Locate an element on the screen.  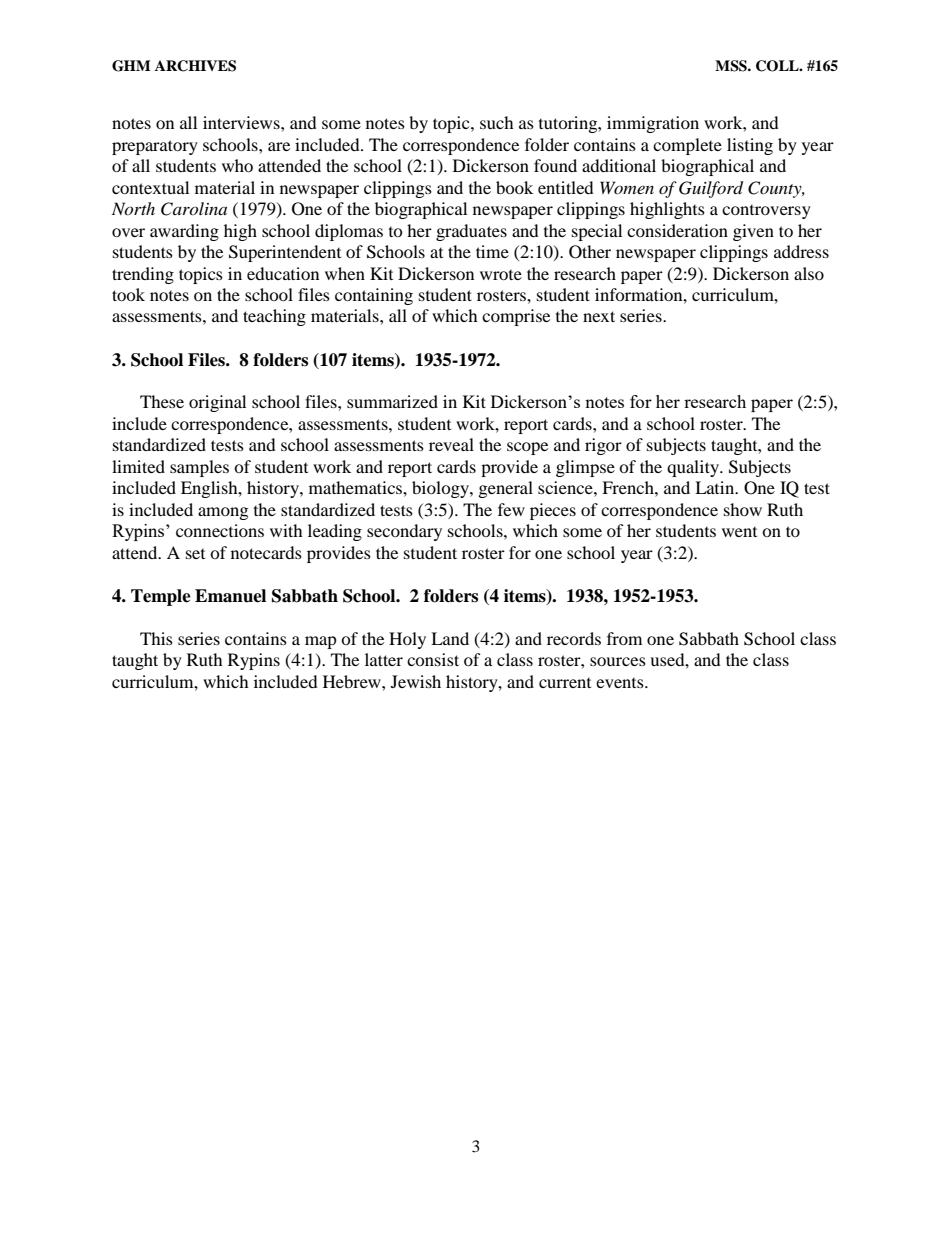
consist is located at coordinates (433, 659).
